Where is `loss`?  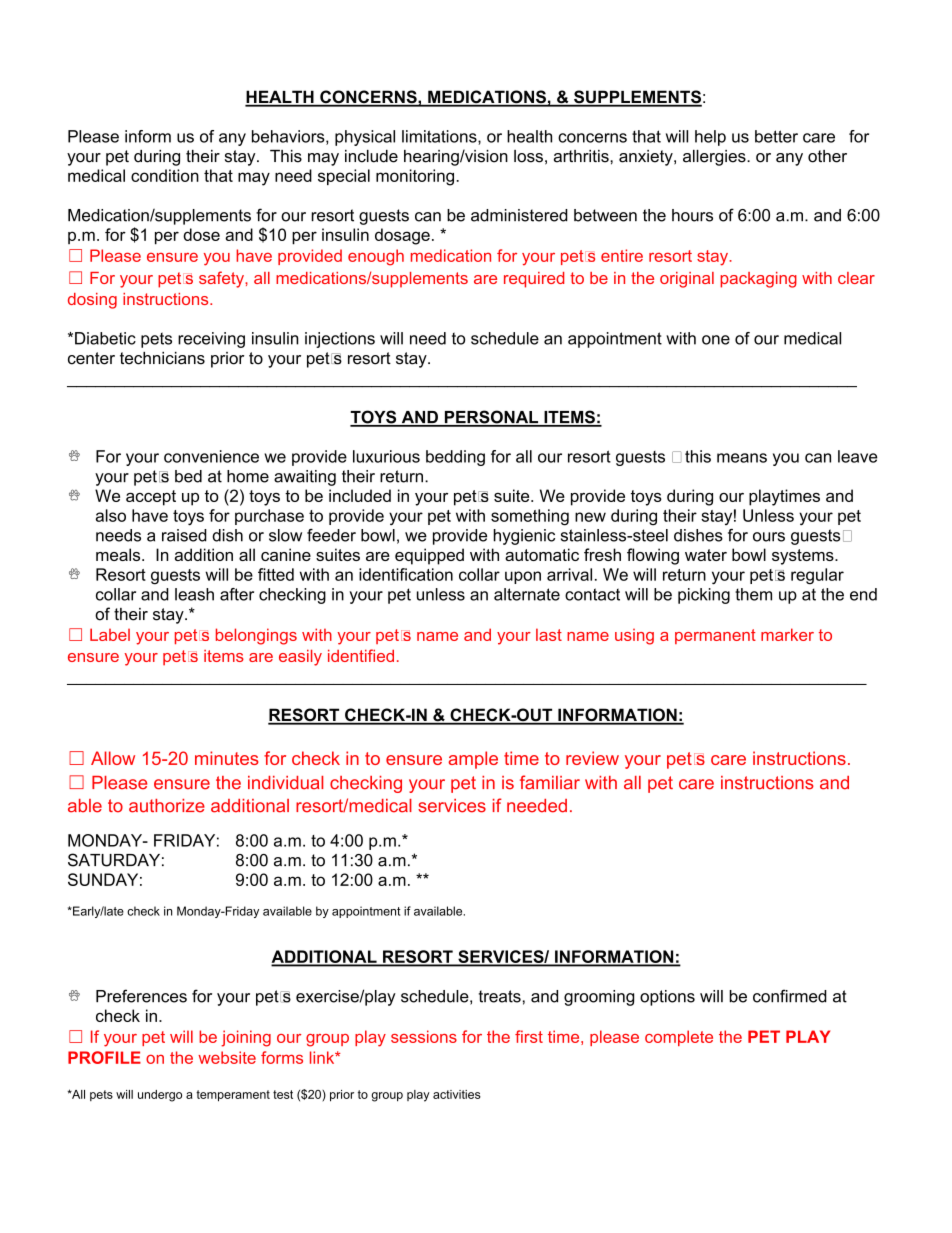
loss is located at coordinates (528, 156).
